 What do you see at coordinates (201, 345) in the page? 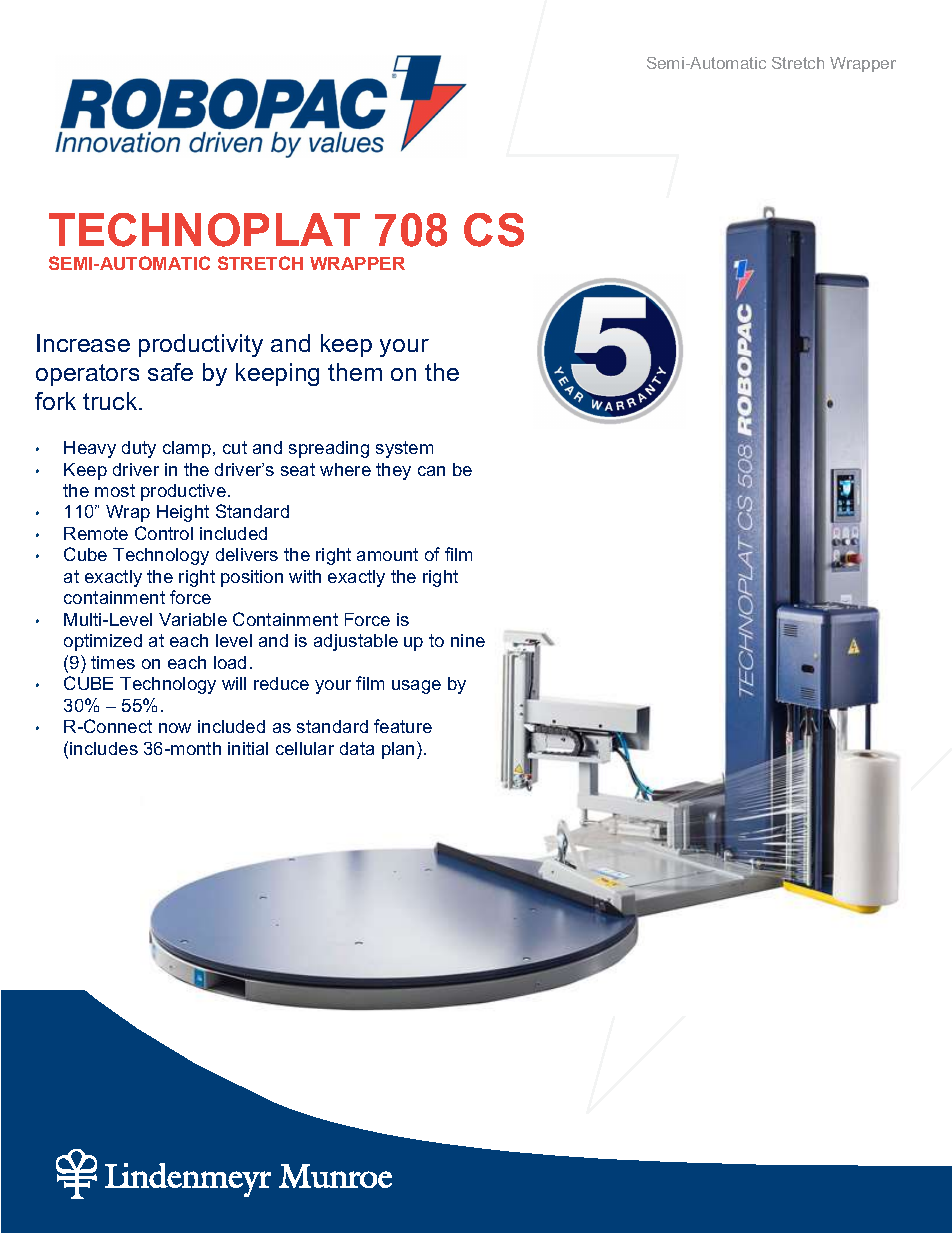
I see `productivity` at bounding box center [201, 345].
